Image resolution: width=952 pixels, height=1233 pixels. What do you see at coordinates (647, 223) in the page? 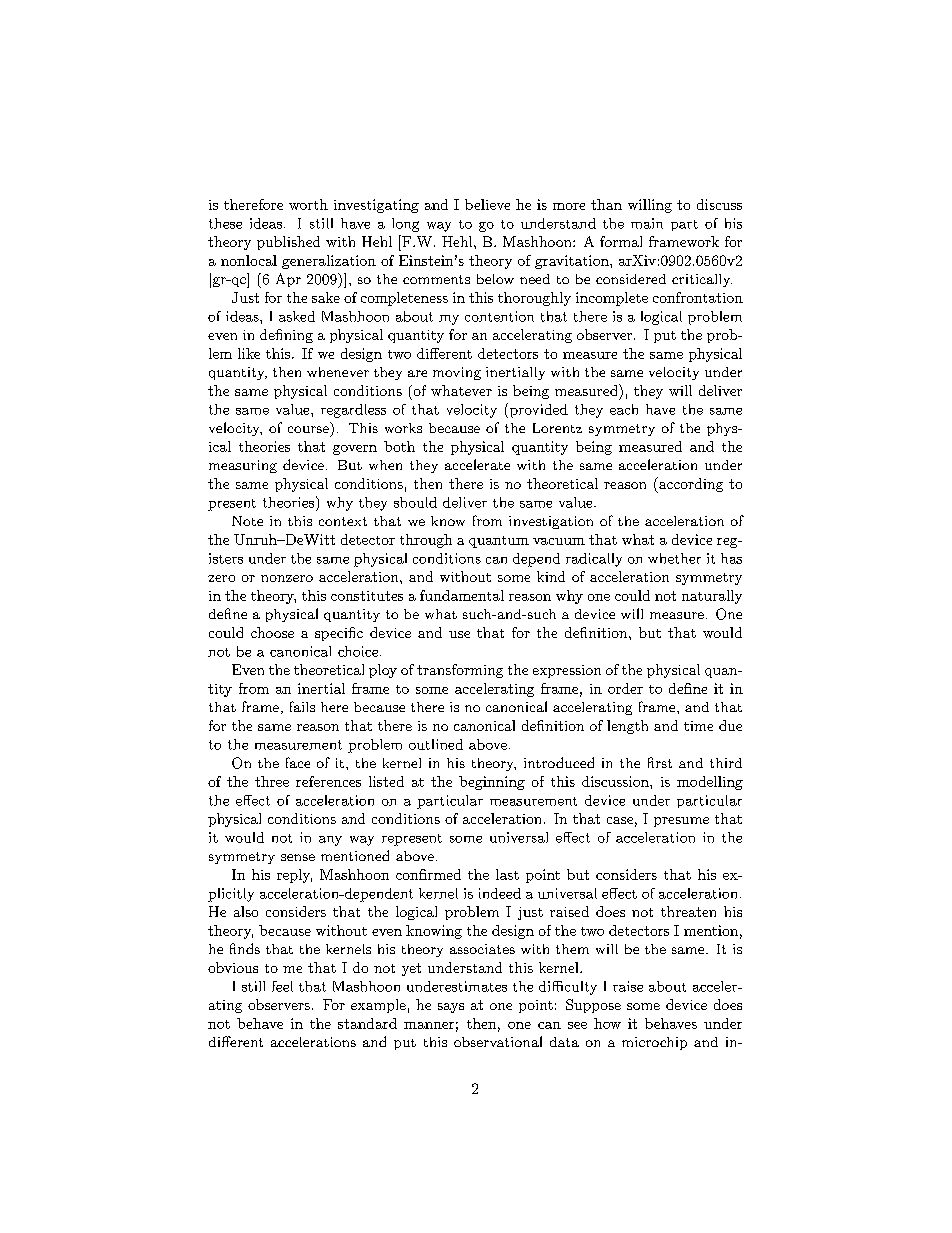
I see `main` at bounding box center [647, 223].
